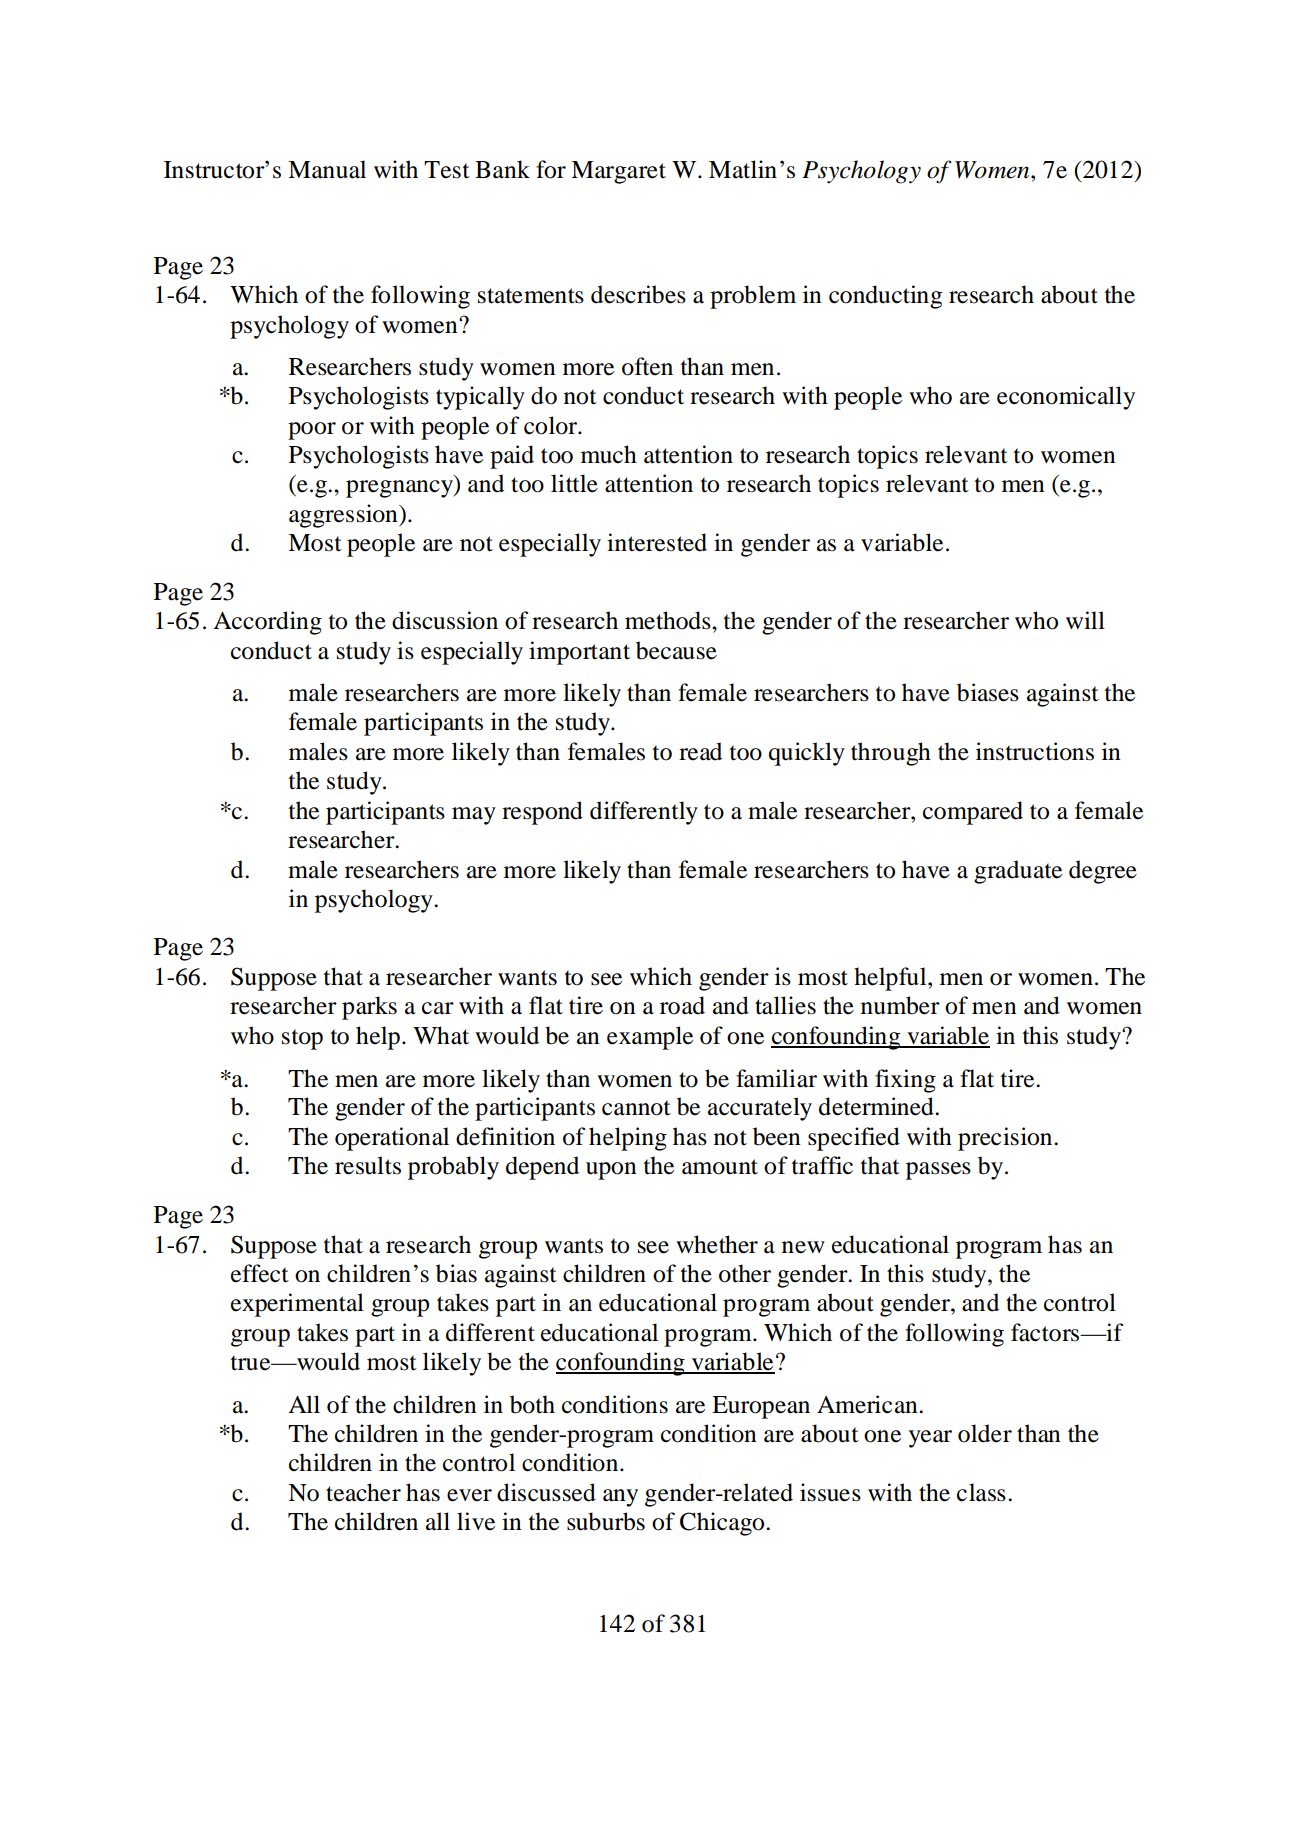 The width and height of the screenshot is (1305, 1846). What do you see at coordinates (1066, 398) in the screenshot?
I see `economically` at bounding box center [1066, 398].
